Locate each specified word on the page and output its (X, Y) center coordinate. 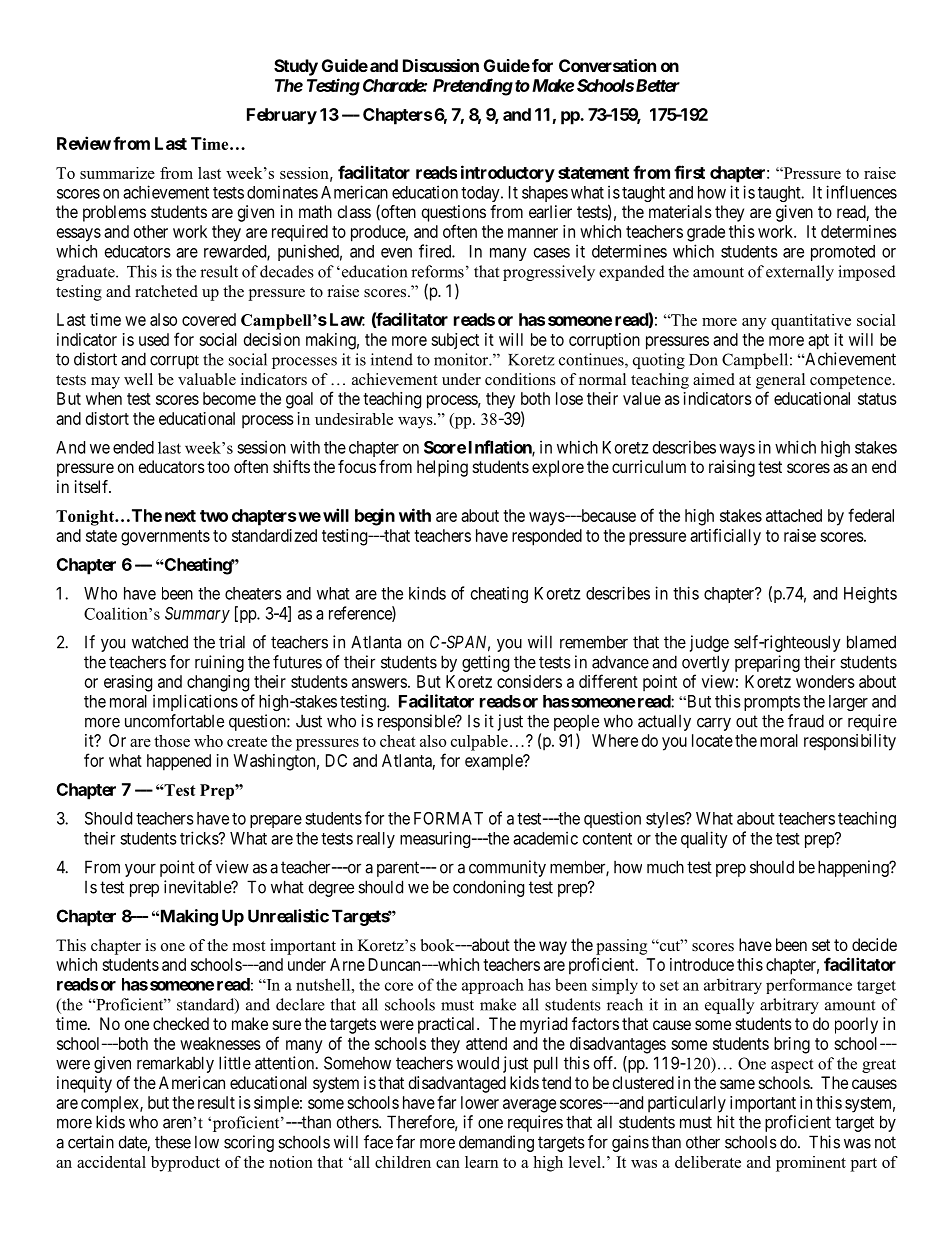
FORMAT (448, 818)
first (689, 172)
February (282, 116)
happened (179, 762)
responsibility (850, 742)
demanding (496, 1143)
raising (732, 468)
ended (133, 447)
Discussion (441, 65)
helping (442, 468)
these (173, 1142)
